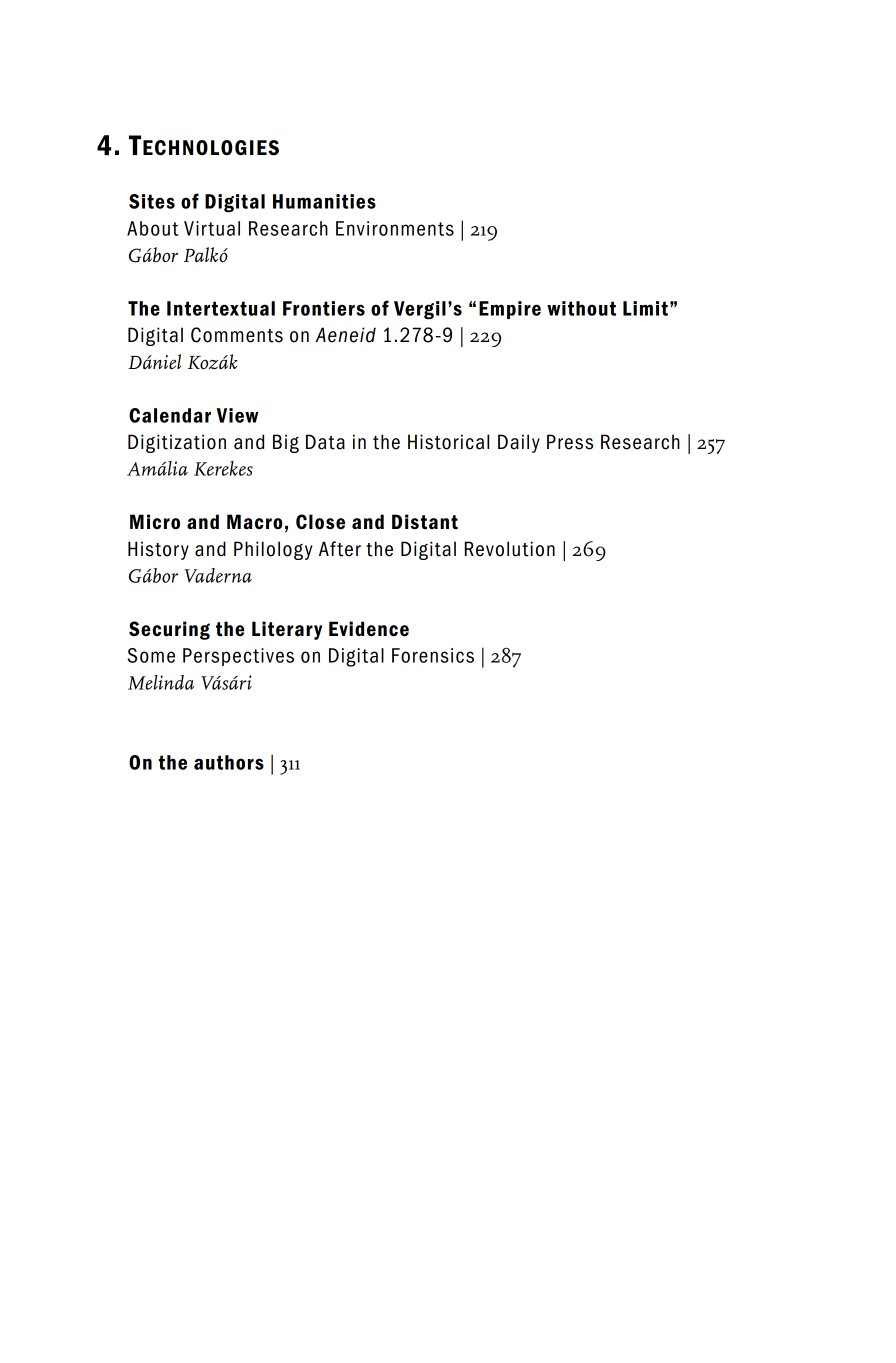  Describe the element at coordinates (570, 442) in the document. I see `Press` at that location.
